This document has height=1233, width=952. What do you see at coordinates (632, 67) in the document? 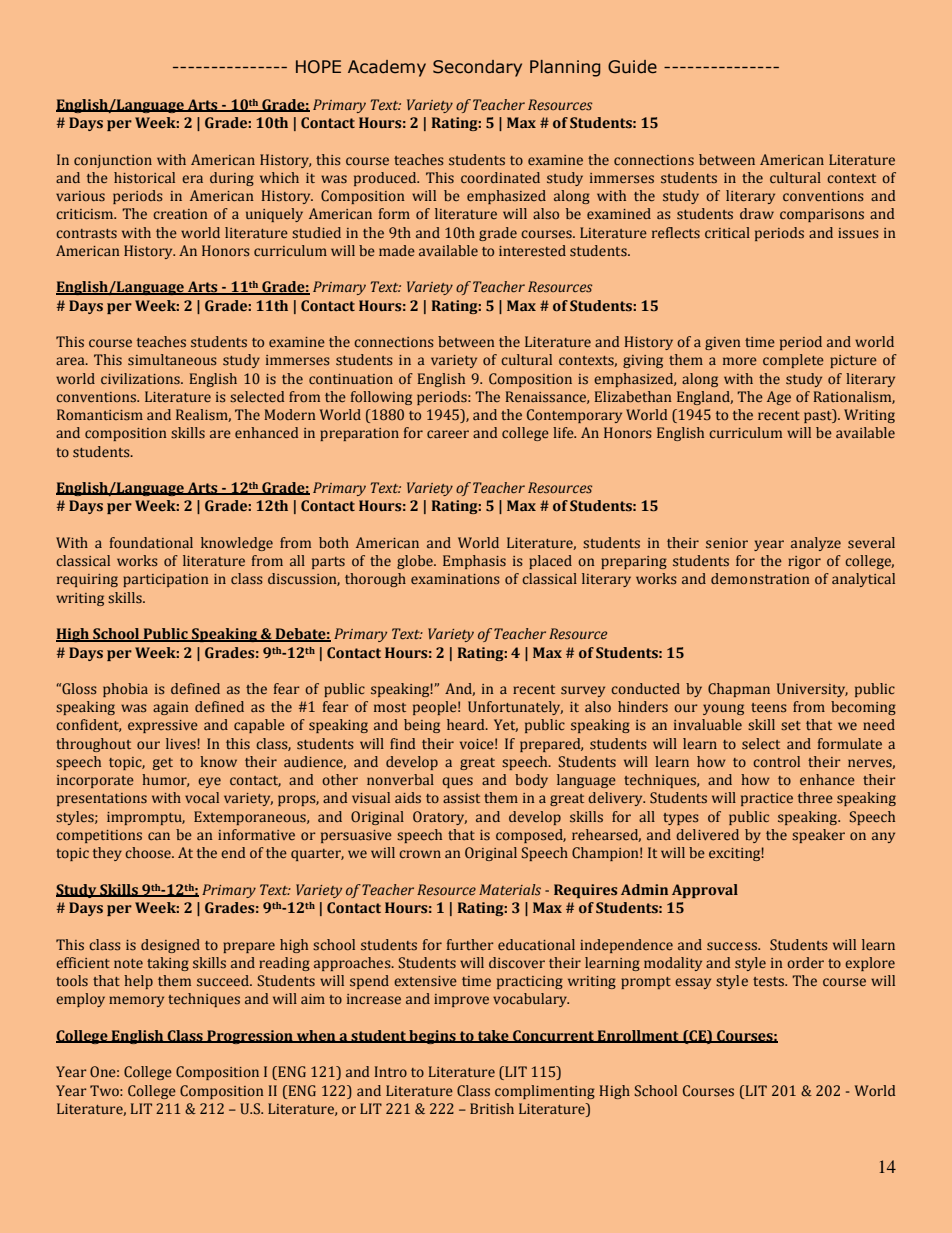
I see `Guide` at bounding box center [632, 67].
